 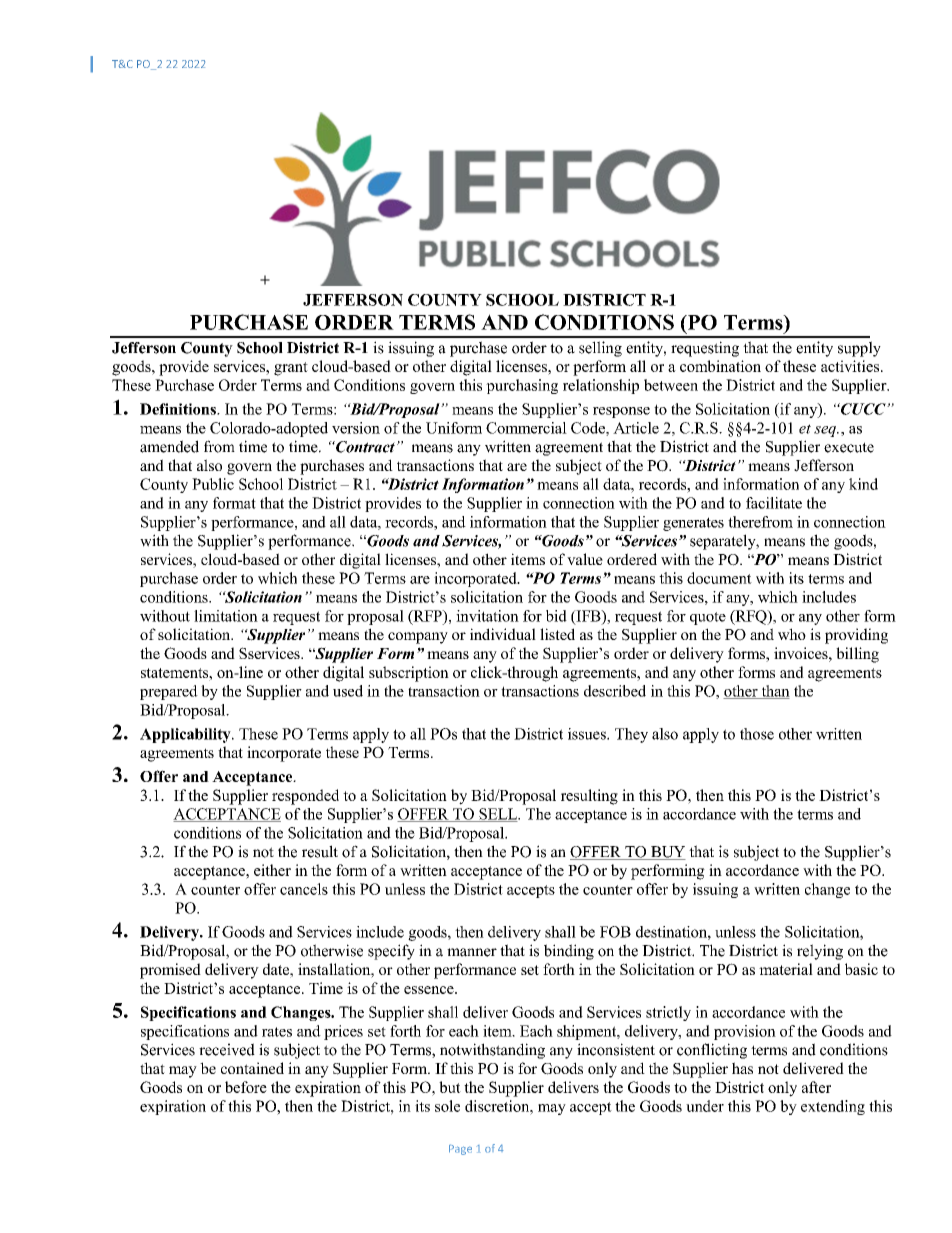 What do you see at coordinates (272, 870) in the page?
I see `either` at bounding box center [272, 870].
